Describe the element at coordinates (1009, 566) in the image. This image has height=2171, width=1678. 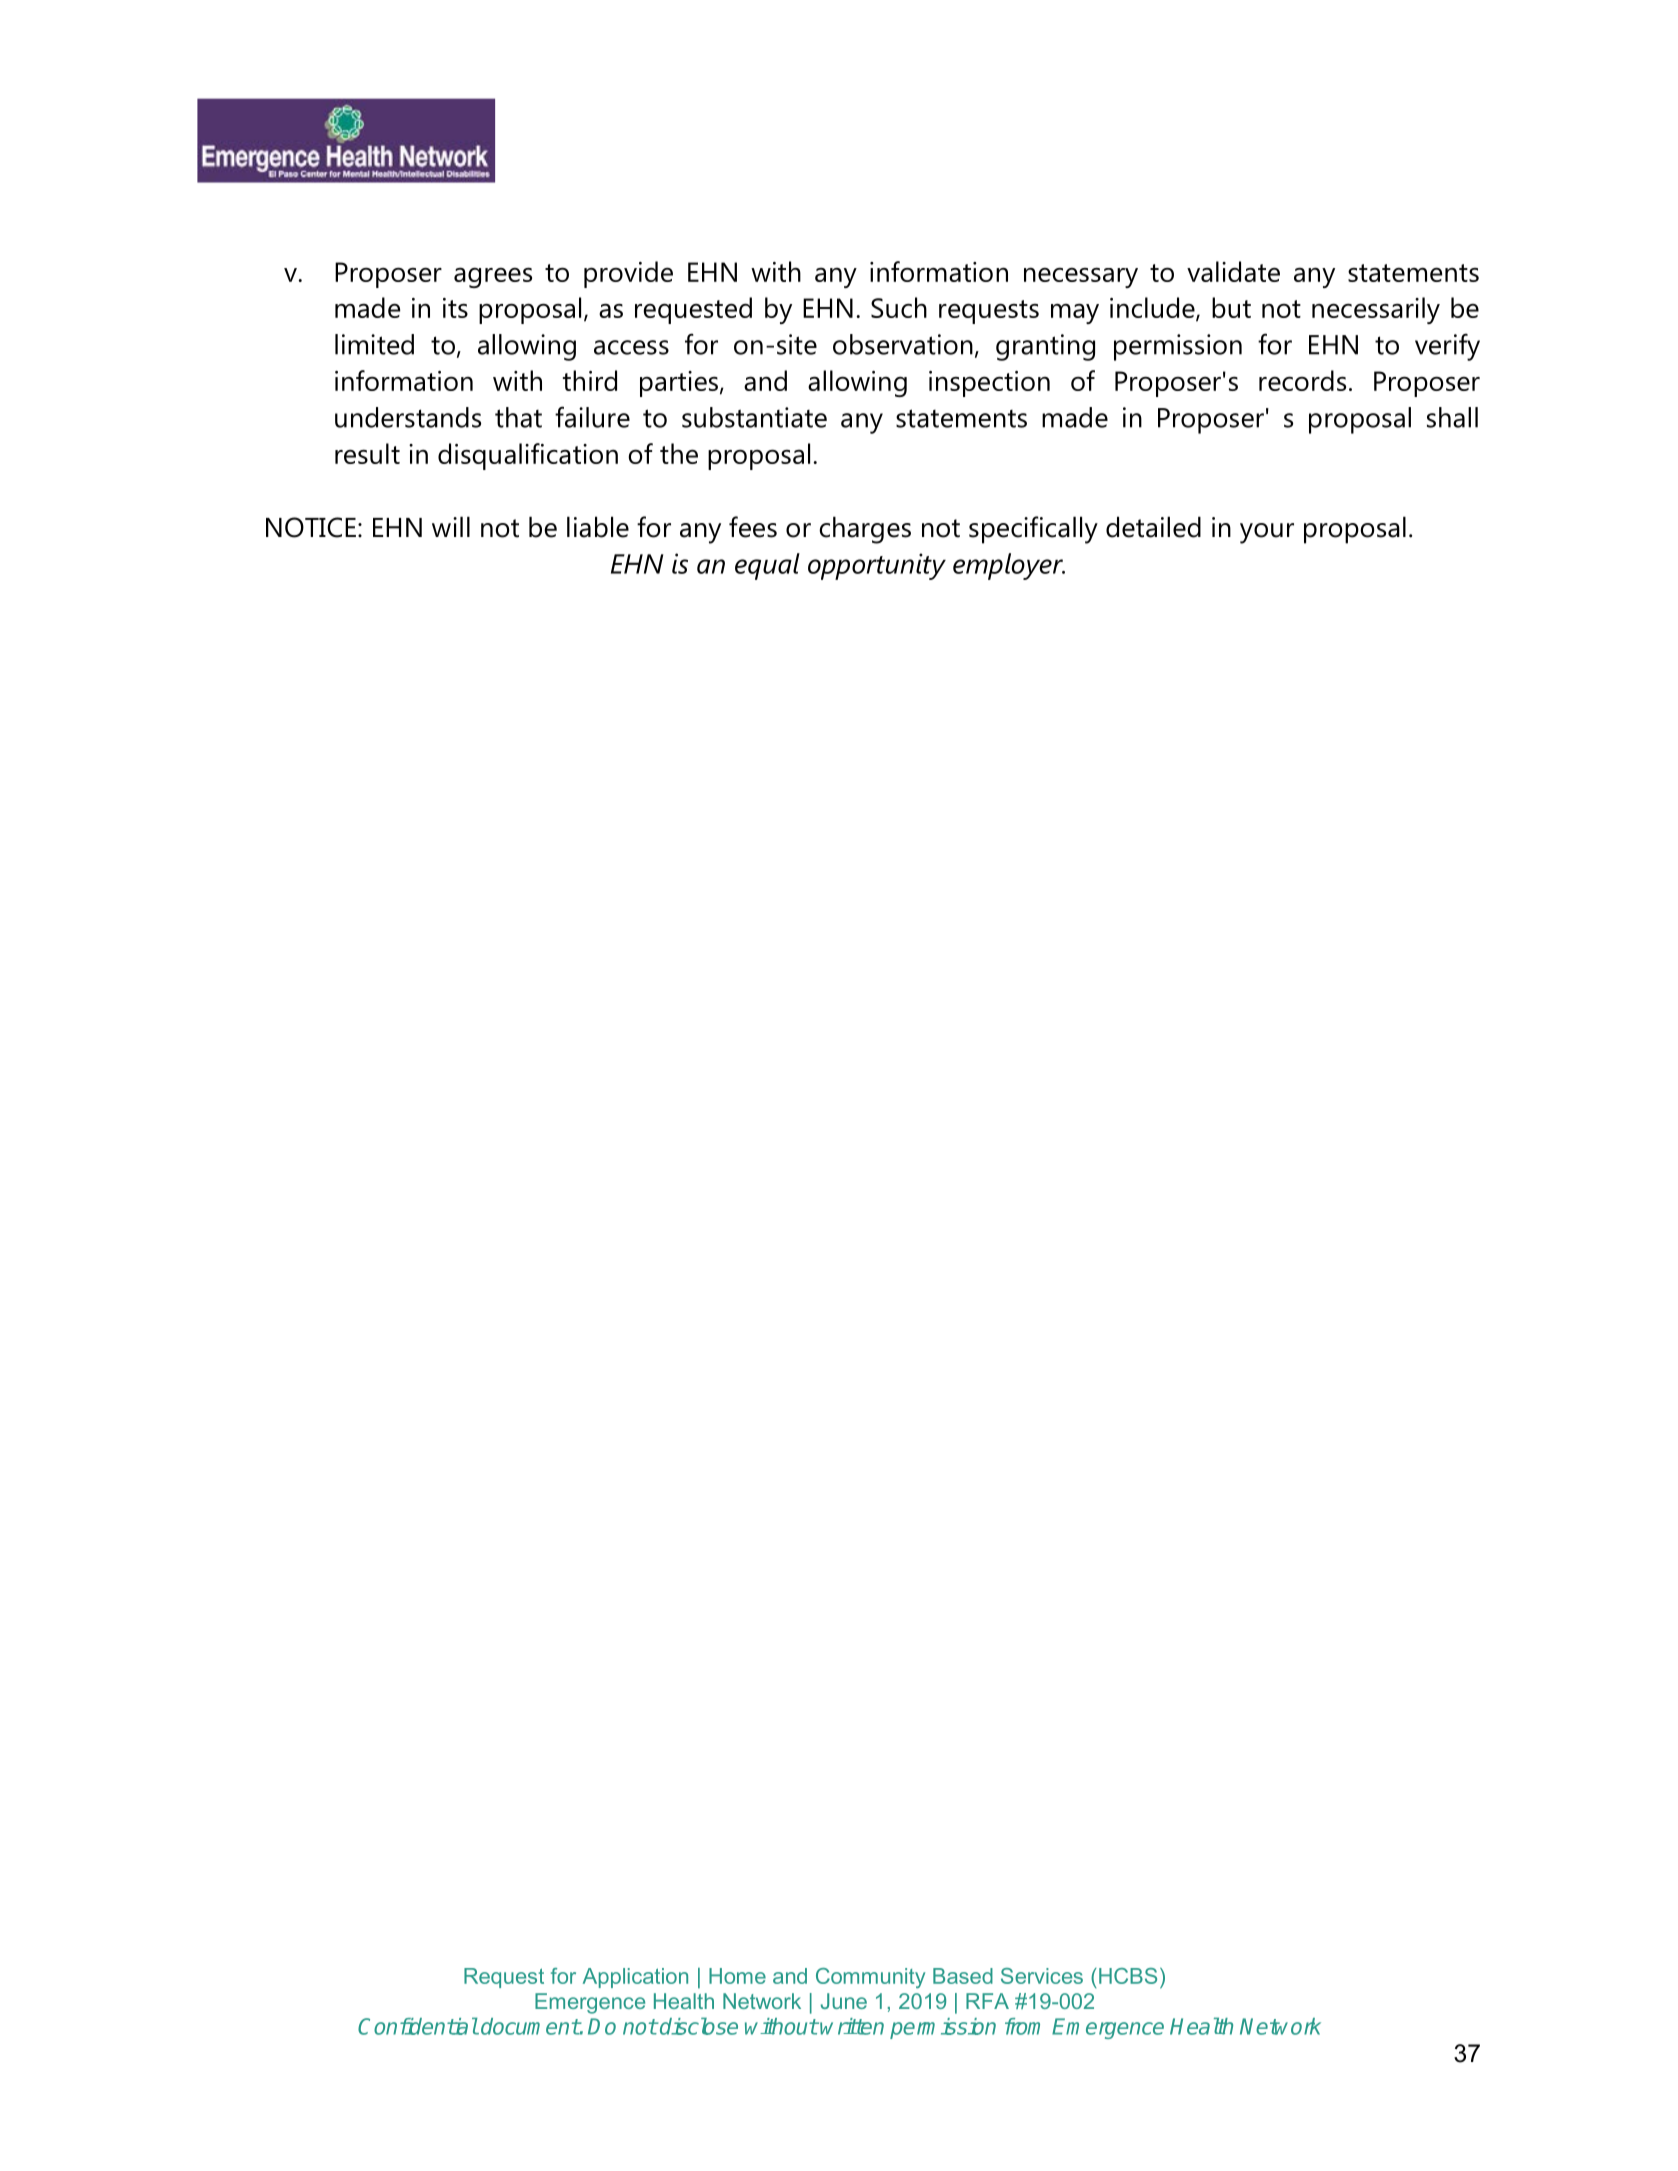
I see `employer` at that location.
